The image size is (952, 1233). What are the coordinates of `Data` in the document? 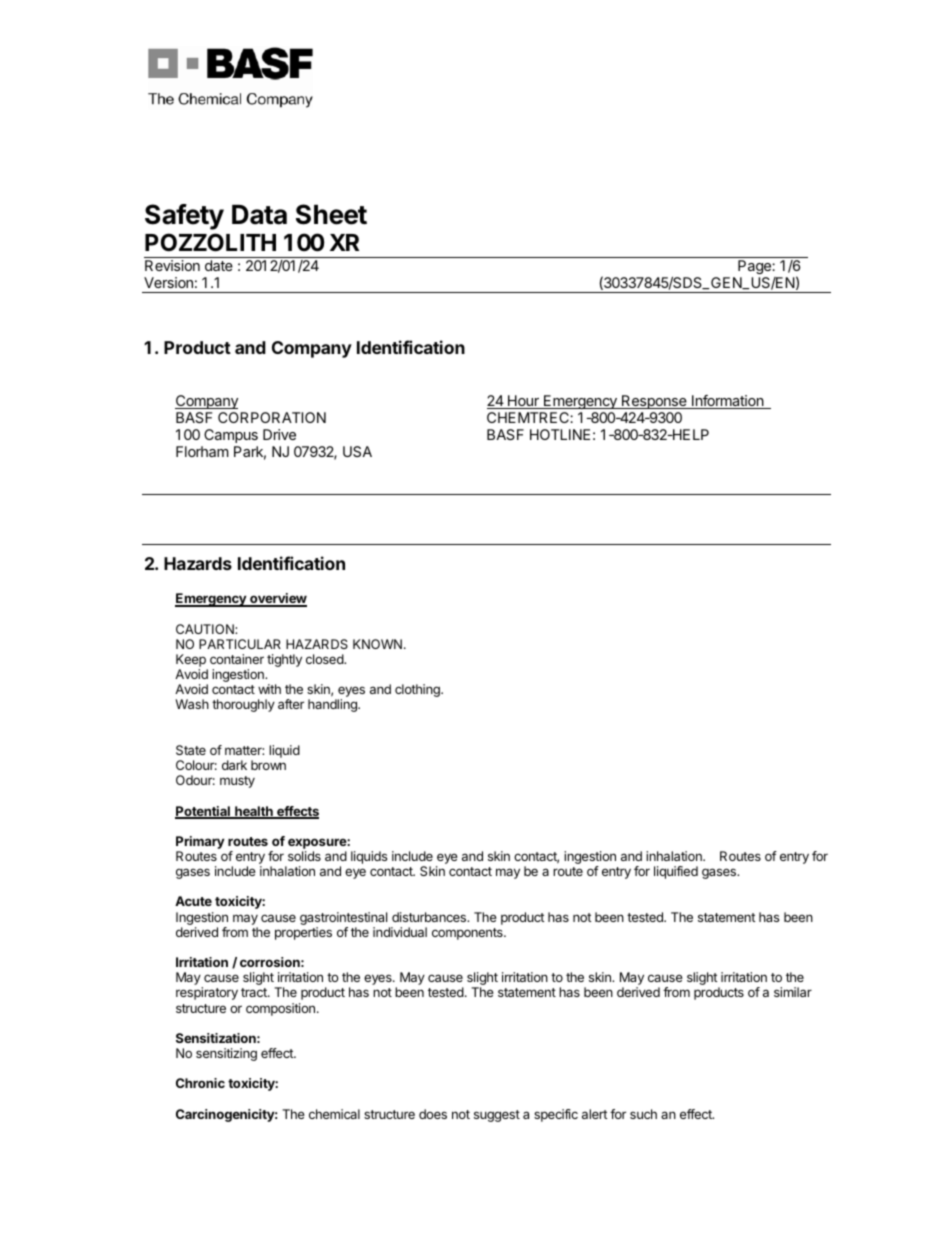 It's located at (259, 215).
